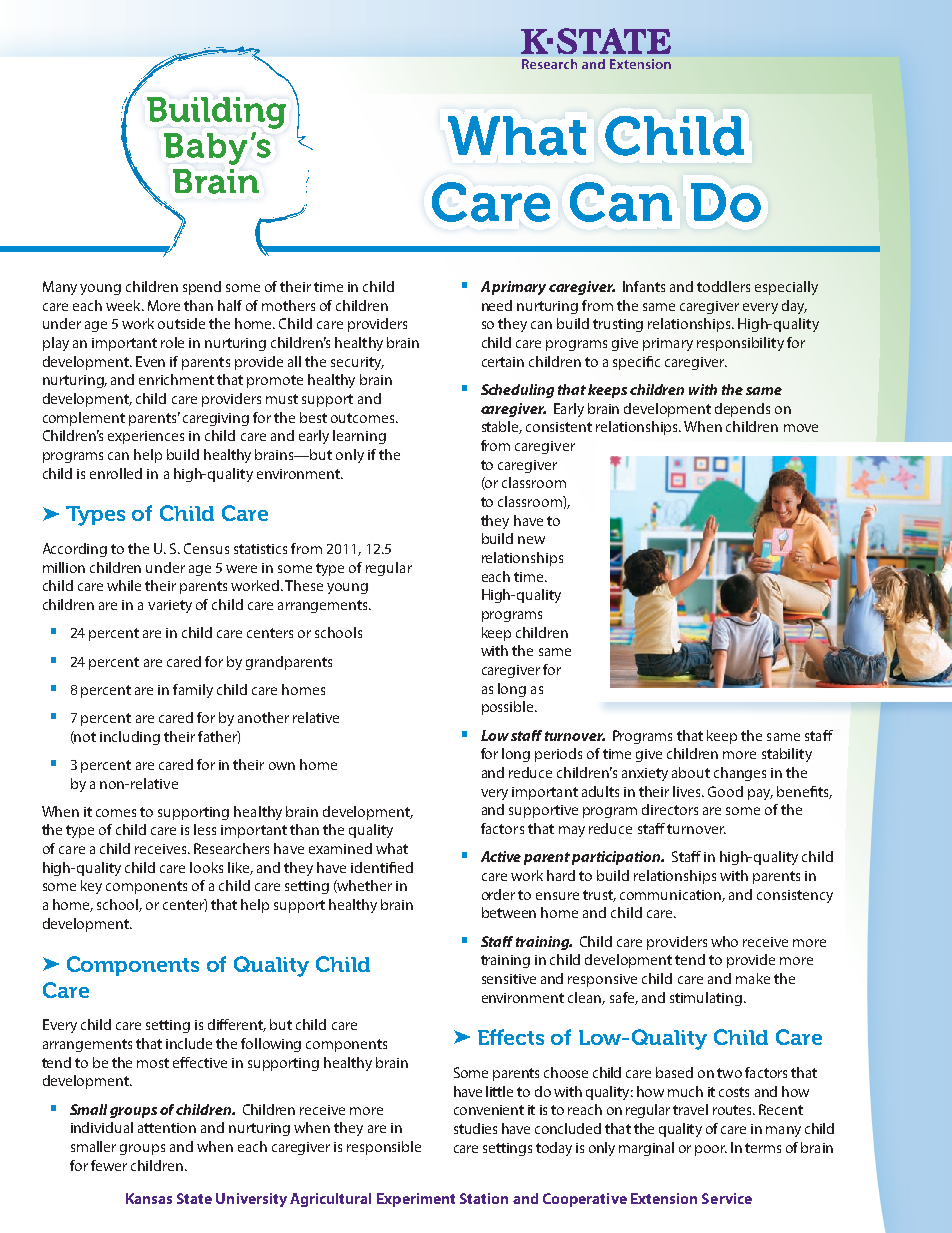  Describe the element at coordinates (206, 548) in the document. I see `Census` at that location.
